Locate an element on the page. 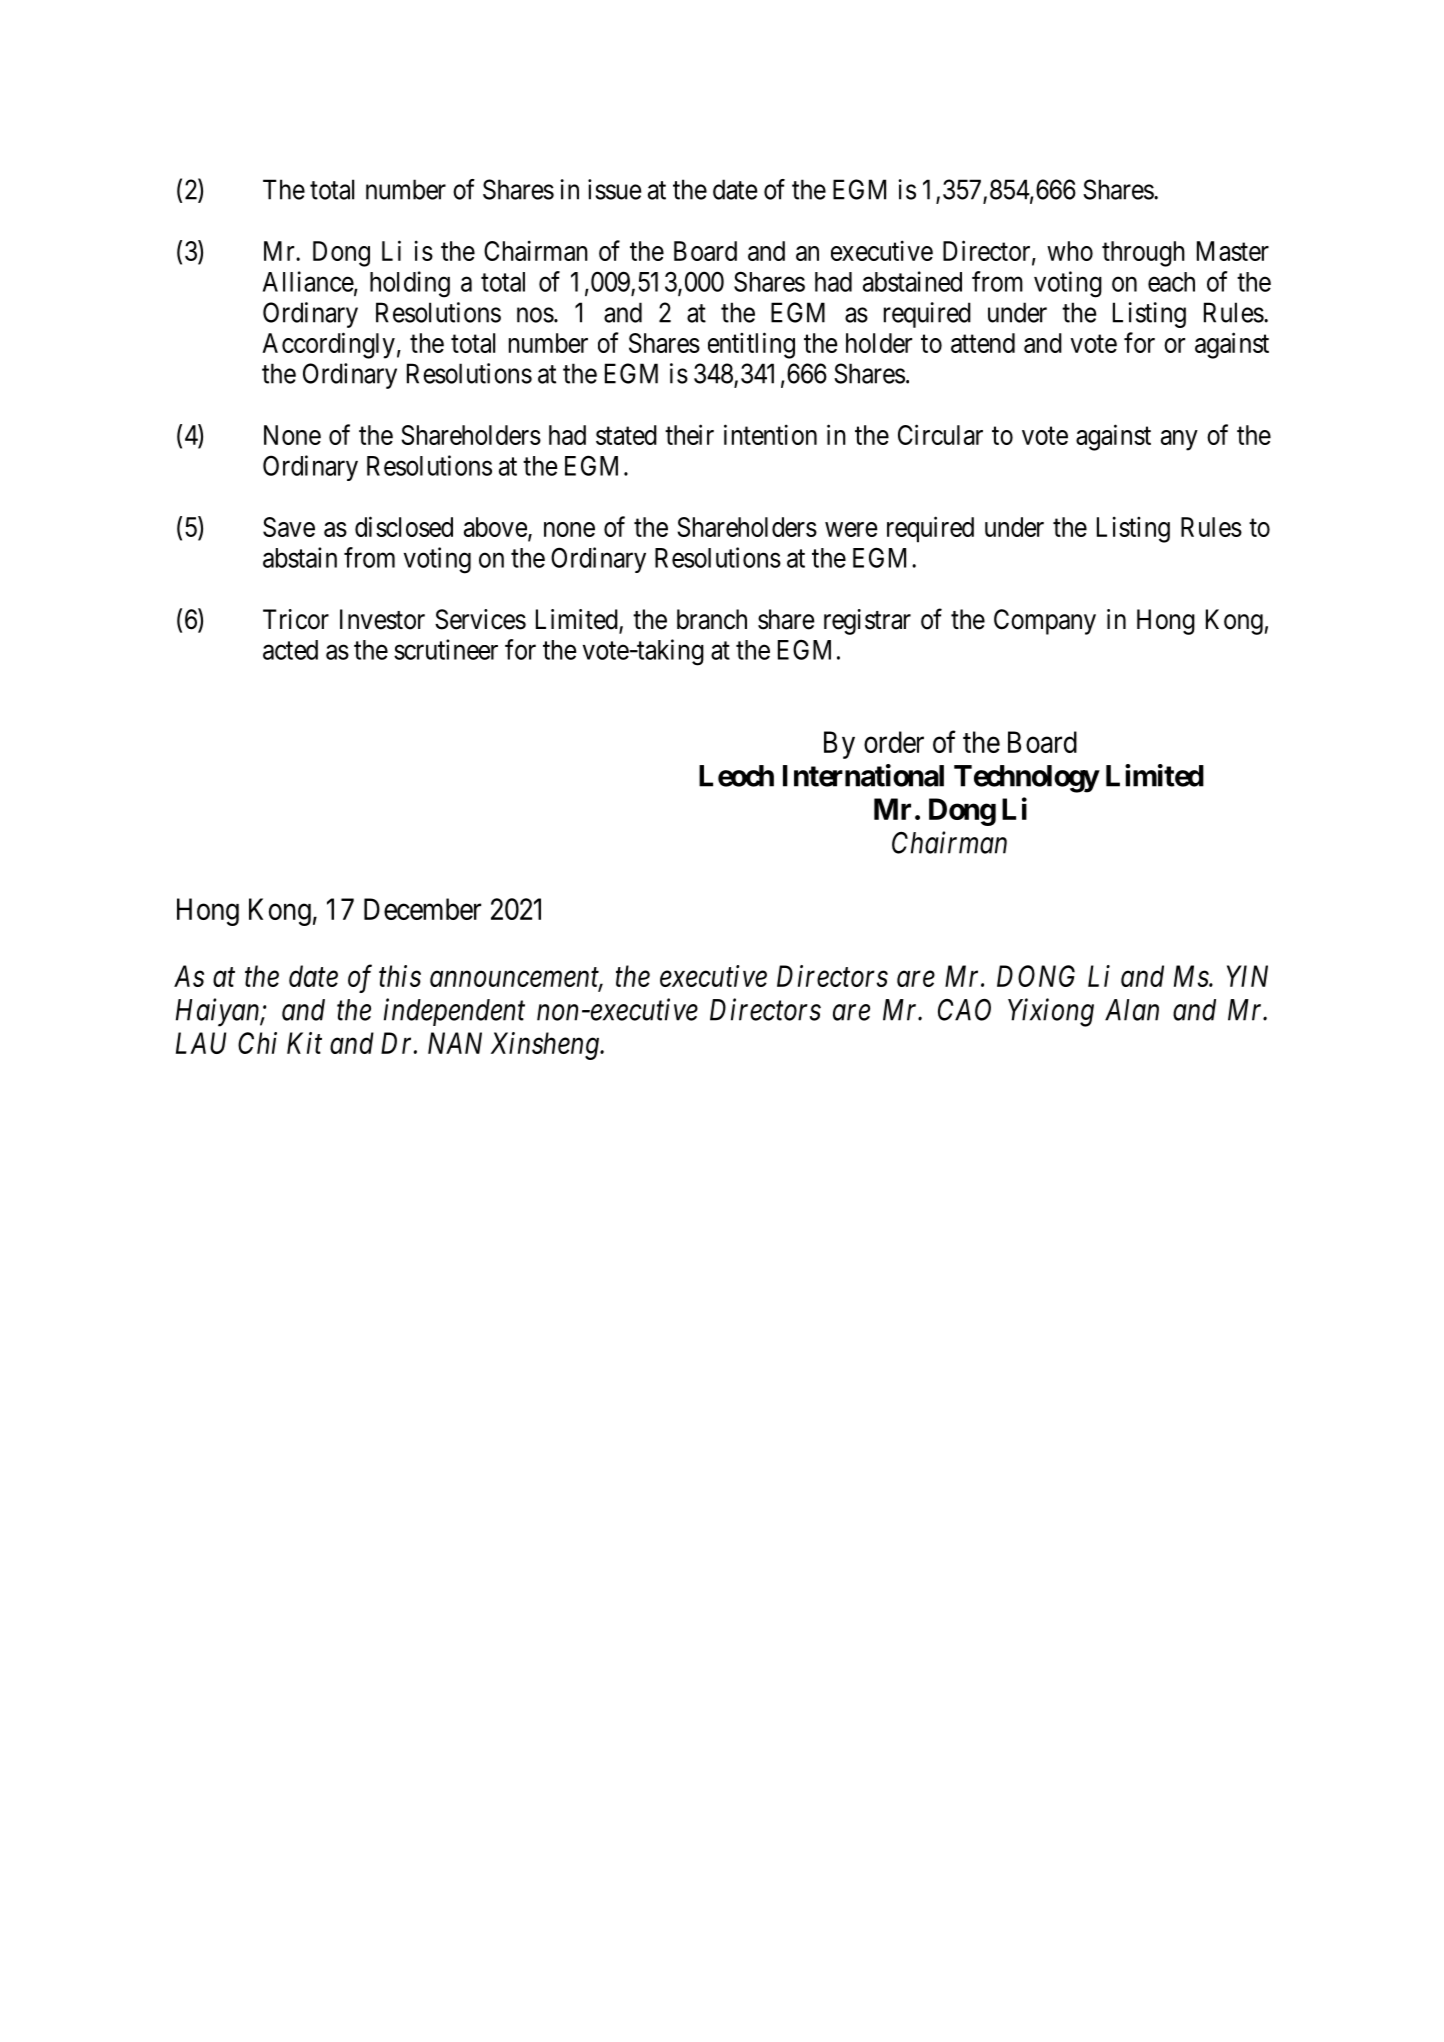  Alan is located at coordinates (1132, 1010).
